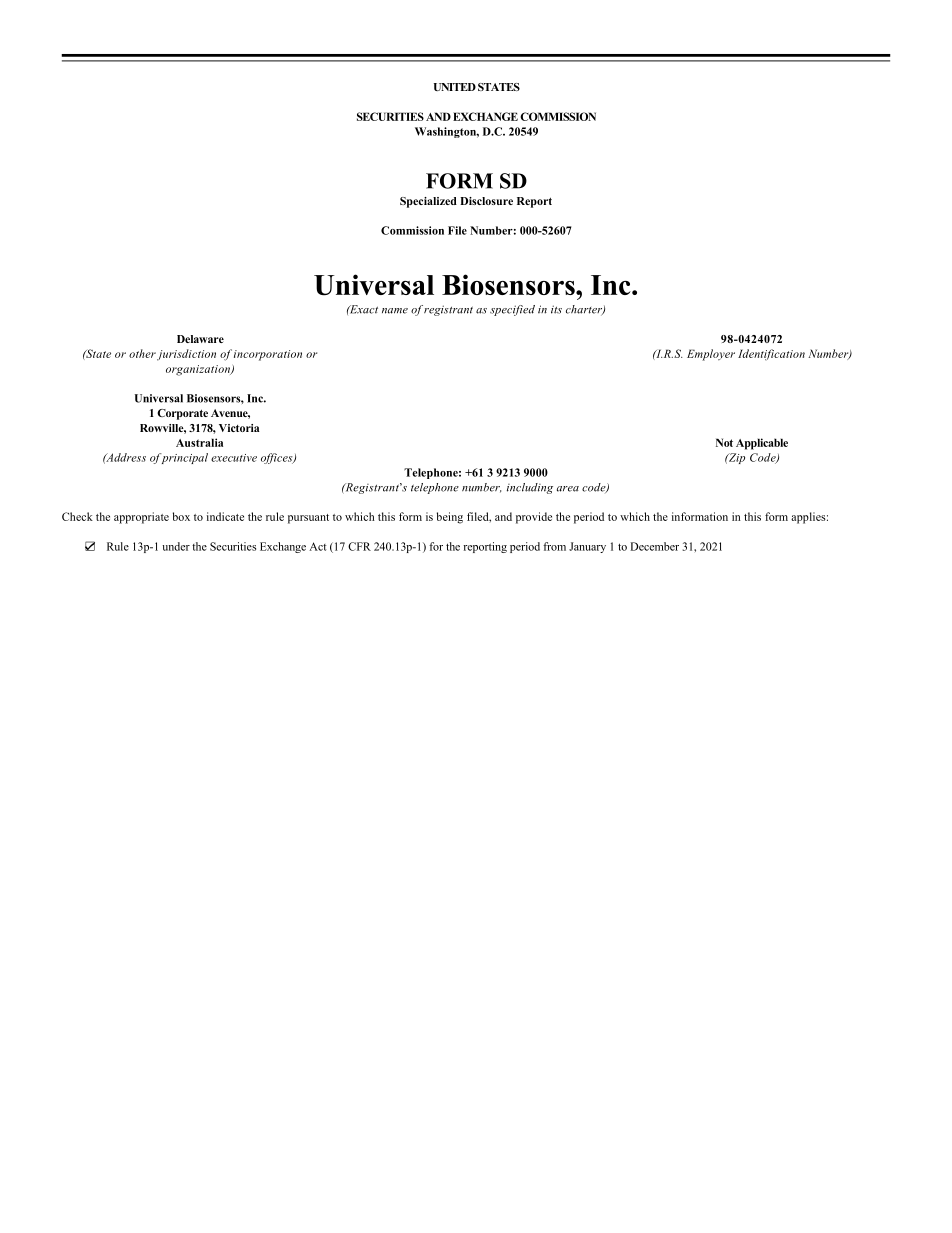  What do you see at coordinates (654, 546) in the page?
I see `December` at bounding box center [654, 546].
